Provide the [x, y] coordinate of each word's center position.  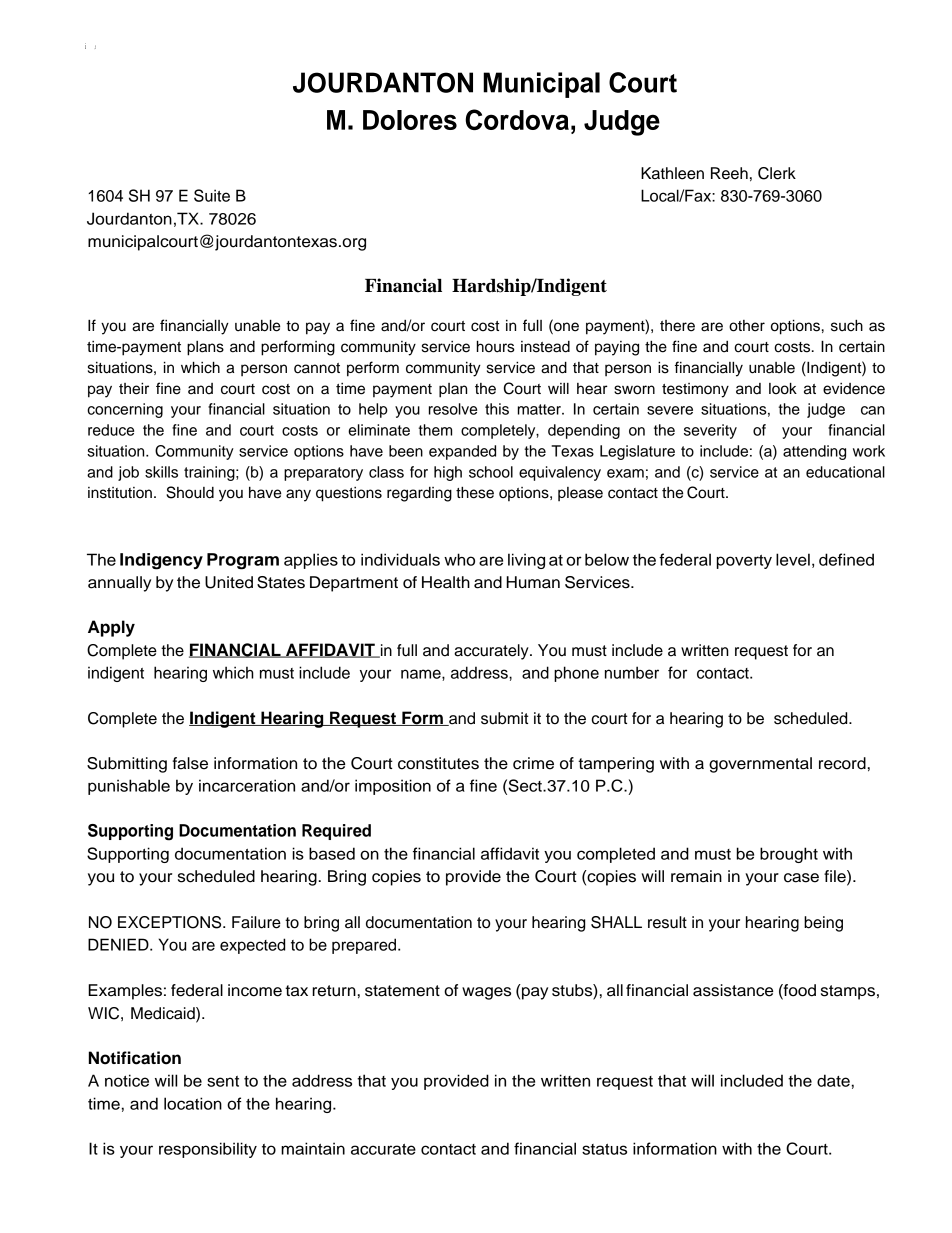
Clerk [777, 173]
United [229, 582]
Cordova [517, 119]
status [604, 1149]
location [193, 1103]
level [793, 559]
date [833, 1080]
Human [533, 582]
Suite [212, 195]
